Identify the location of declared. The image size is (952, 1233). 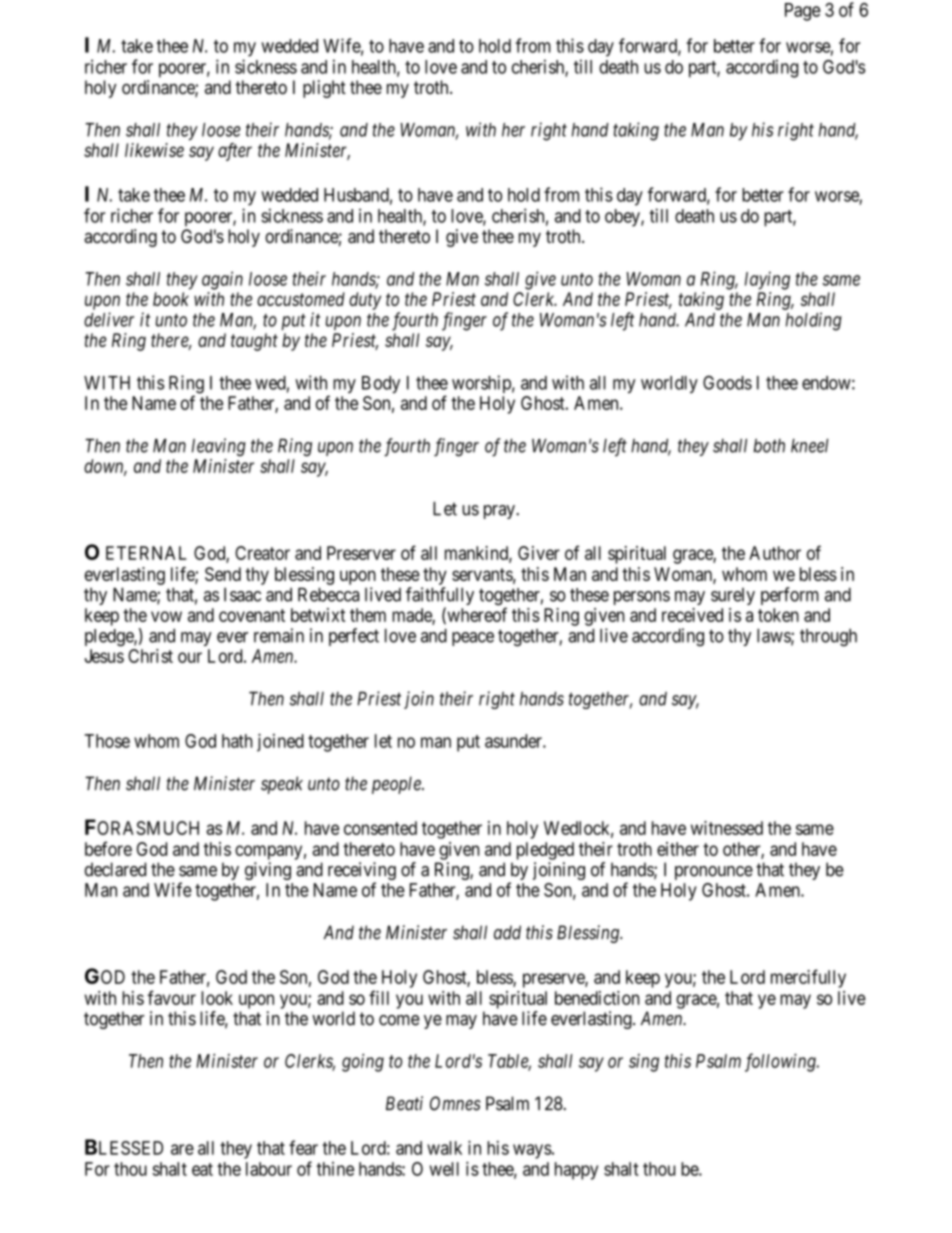
(115, 869).
